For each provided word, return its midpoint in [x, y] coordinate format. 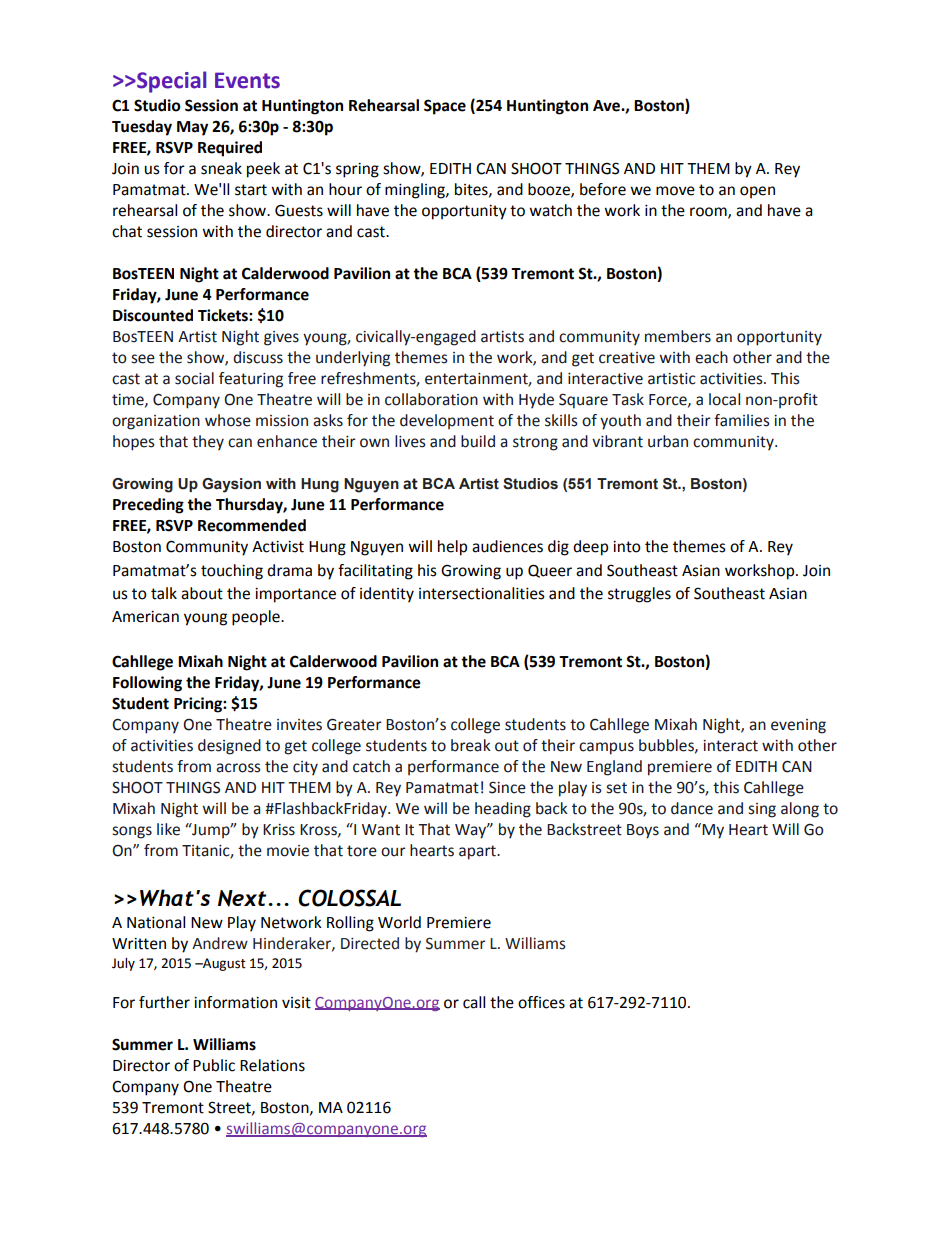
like [168, 829]
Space [445, 107]
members [678, 336]
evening [798, 726]
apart [478, 852]
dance [692, 808]
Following [147, 684]
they [208, 442]
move [675, 191]
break [471, 745]
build [478, 441]
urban [668, 441]
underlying [353, 359]
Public [214, 1065]
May [192, 128]
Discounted [153, 315]
